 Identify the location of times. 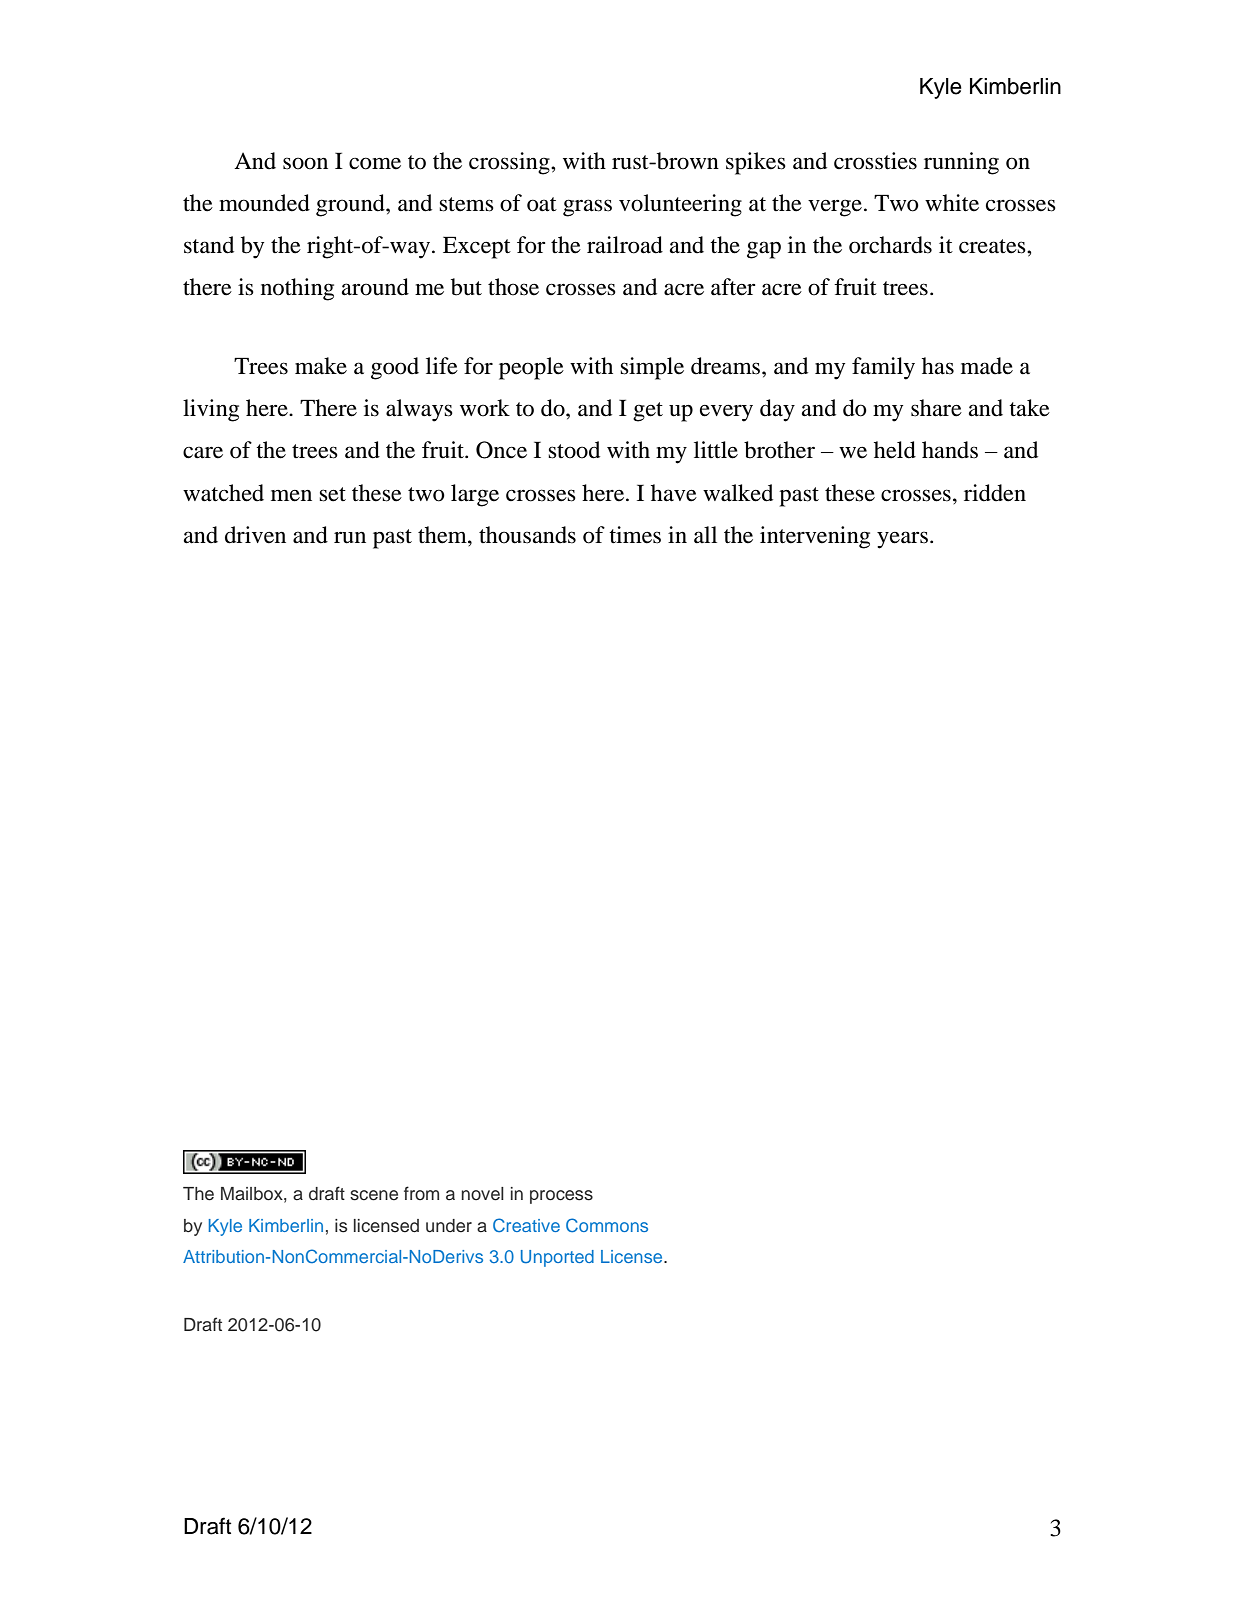
(635, 535).
